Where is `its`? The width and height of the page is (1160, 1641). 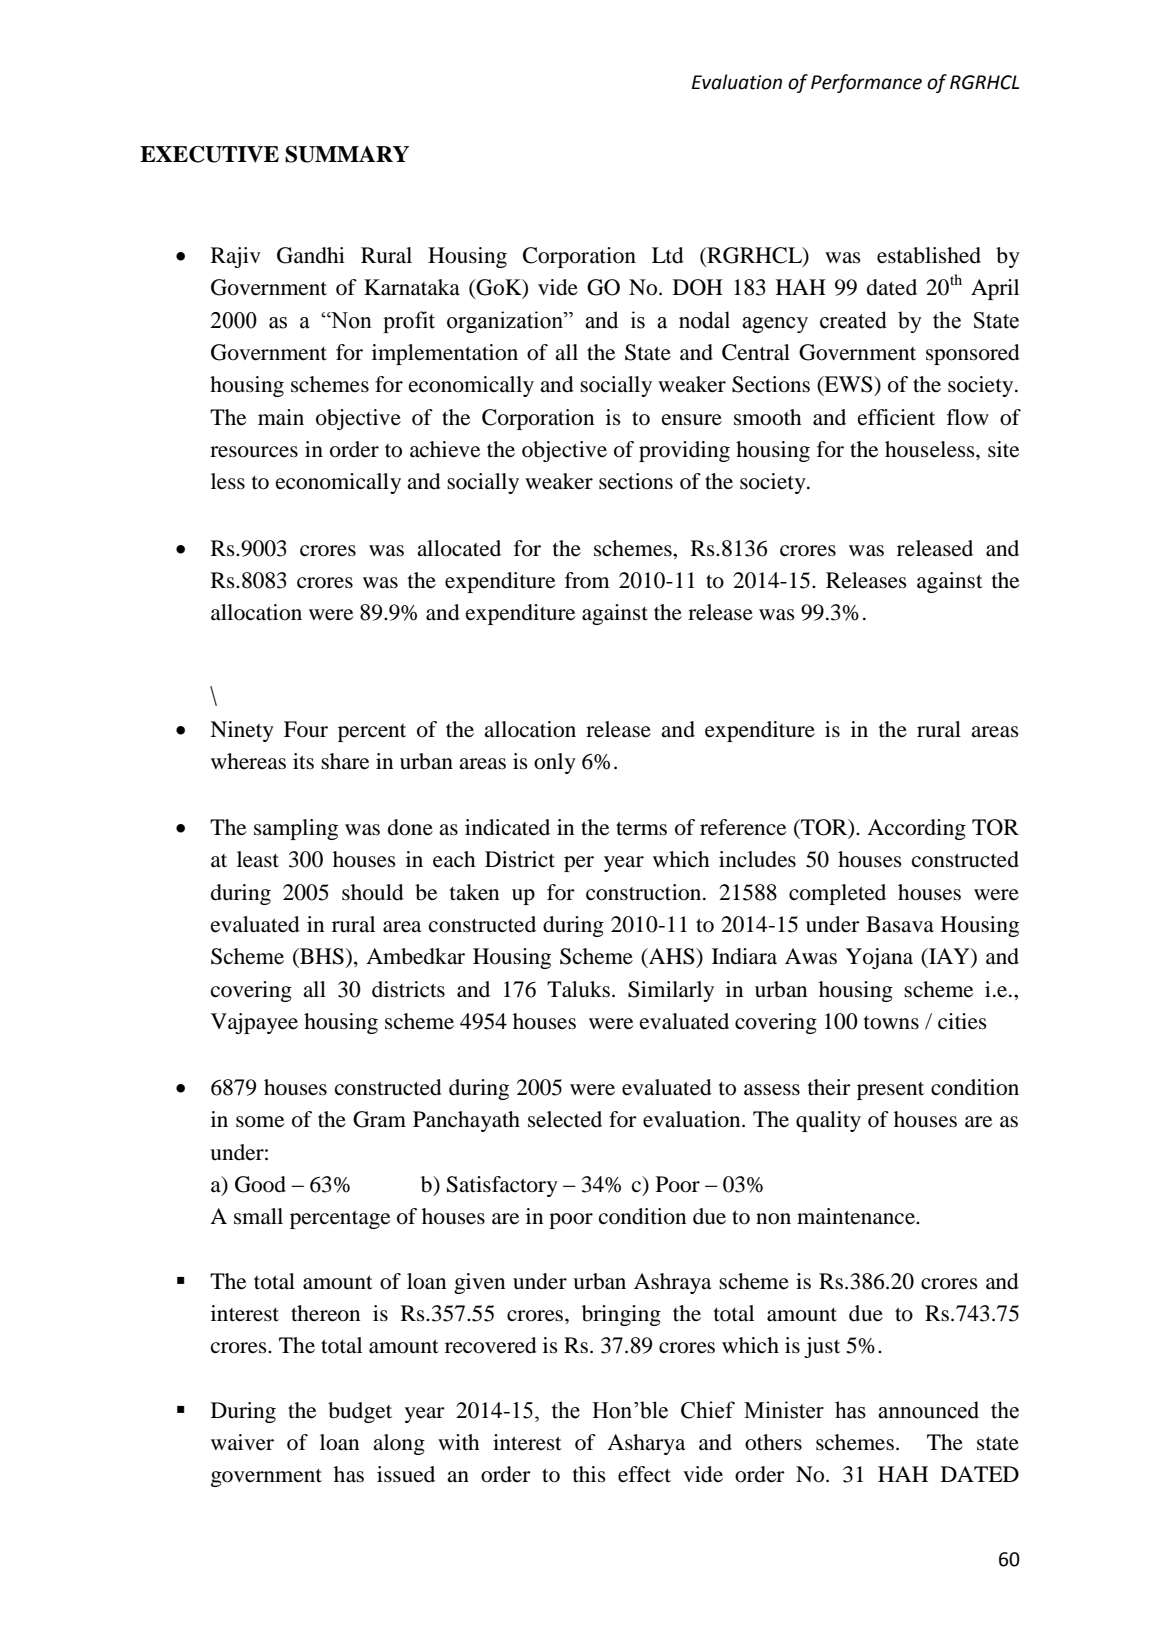
its is located at coordinates (303, 761).
